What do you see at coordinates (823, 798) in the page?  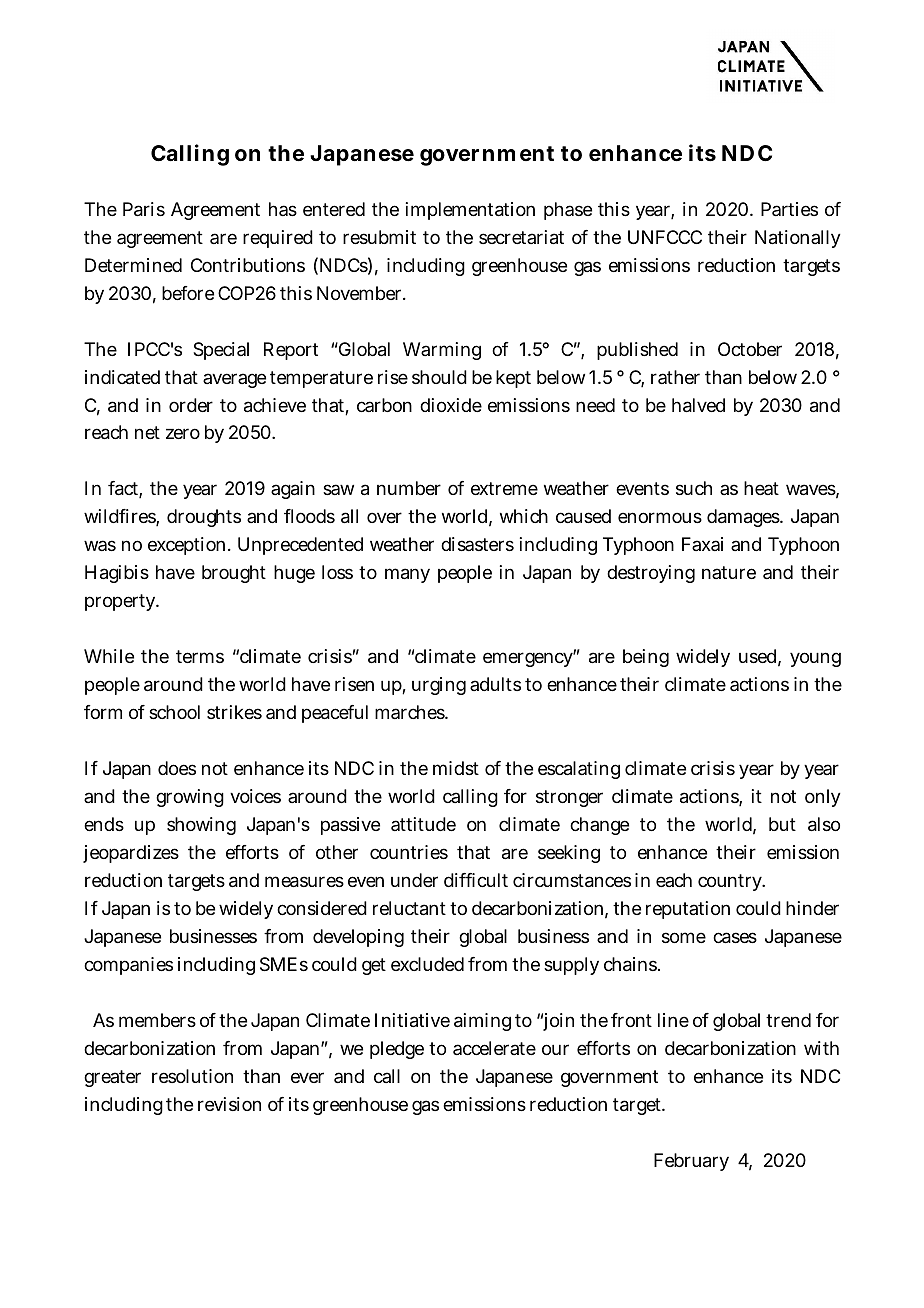 I see `only` at bounding box center [823, 798].
